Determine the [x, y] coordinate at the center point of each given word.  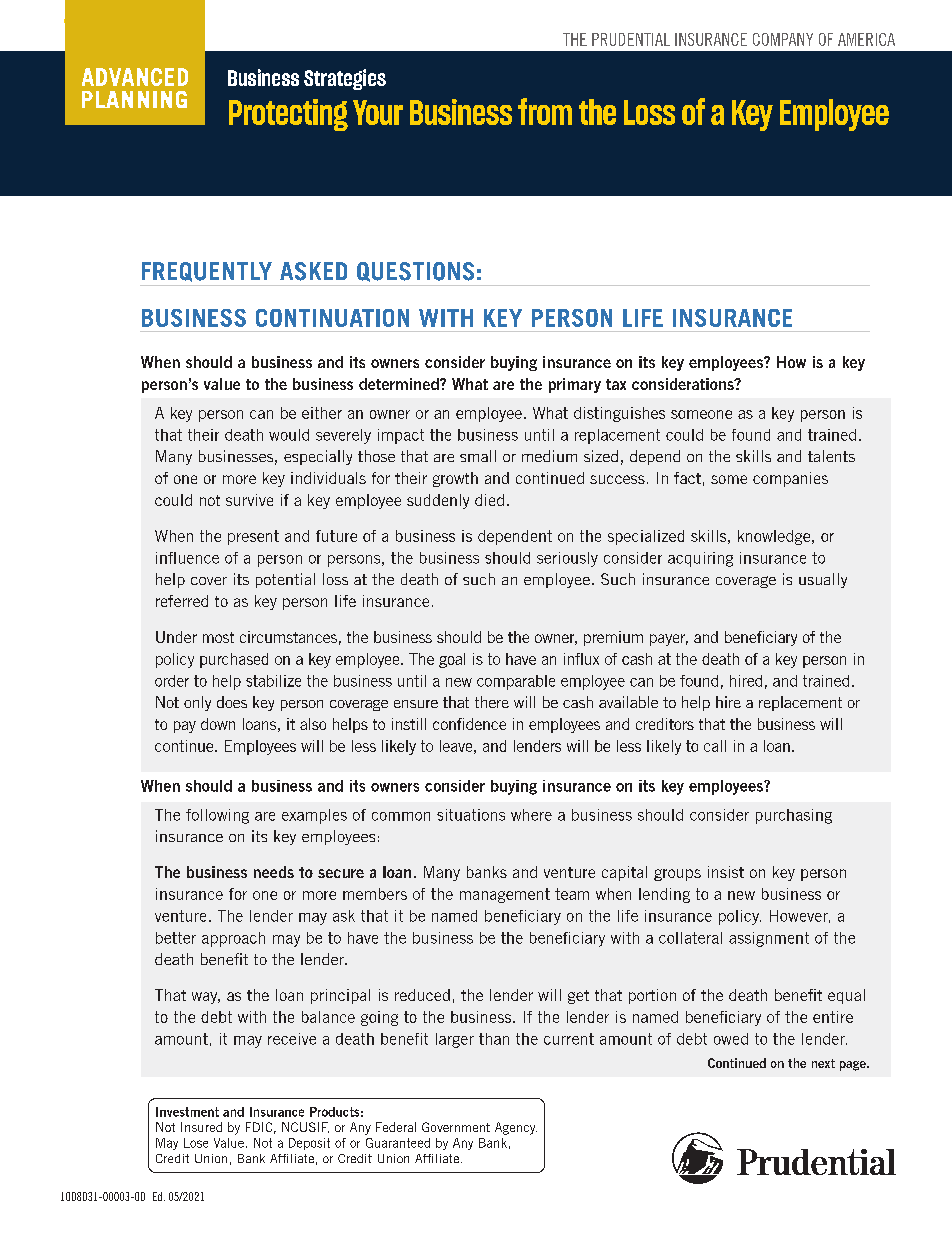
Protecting [288, 115]
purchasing [794, 816]
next [823, 1063]
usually [823, 580]
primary [575, 385]
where [531, 815]
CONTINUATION [332, 318]
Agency [516, 1128]
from [545, 111]
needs [274, 872]
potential [285, 580]
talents [831, 456]
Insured [201, 1127]
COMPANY [783, 39]
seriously [567, 559]
